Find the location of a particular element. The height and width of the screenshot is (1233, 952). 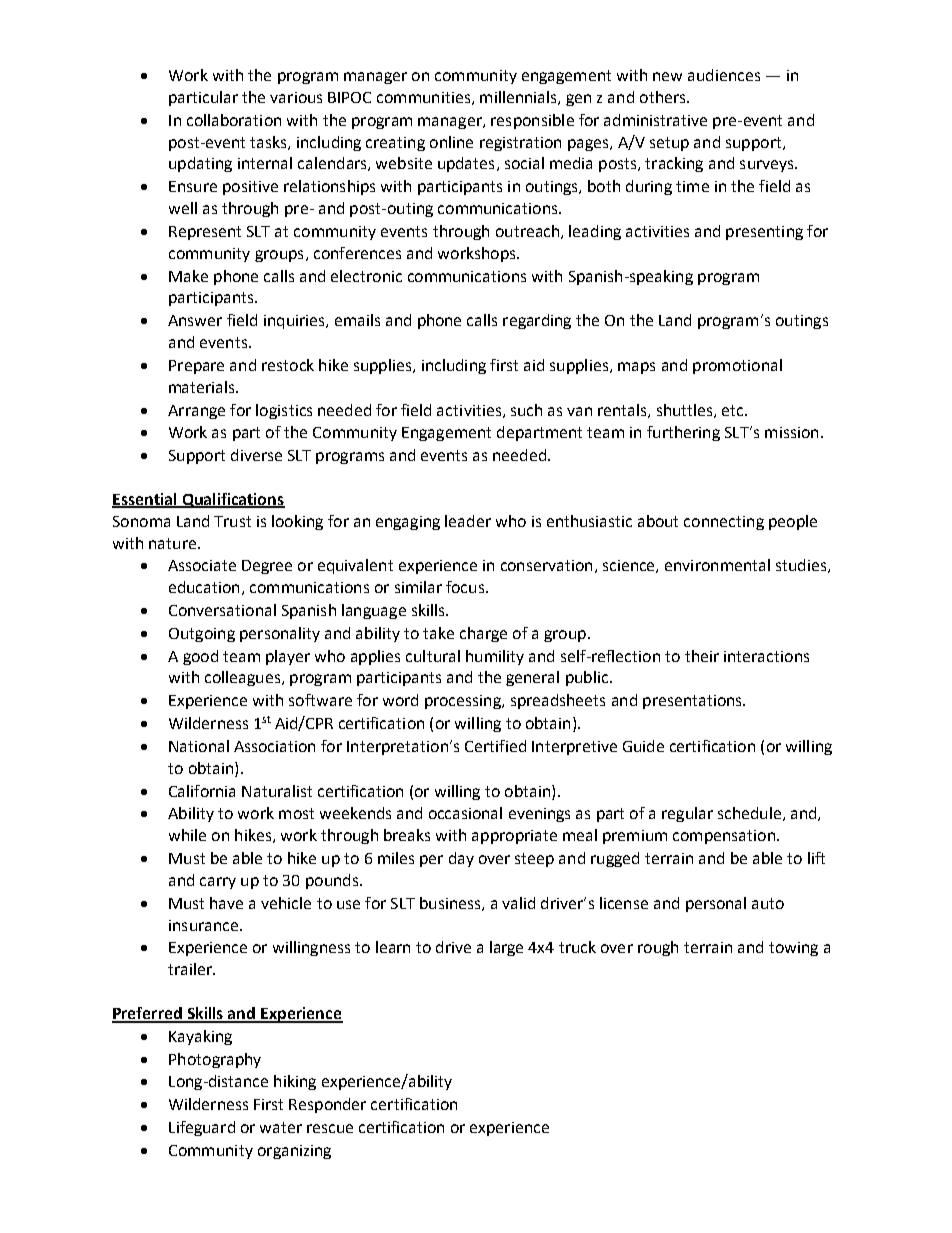

day is located at coordinates (461, 859).
